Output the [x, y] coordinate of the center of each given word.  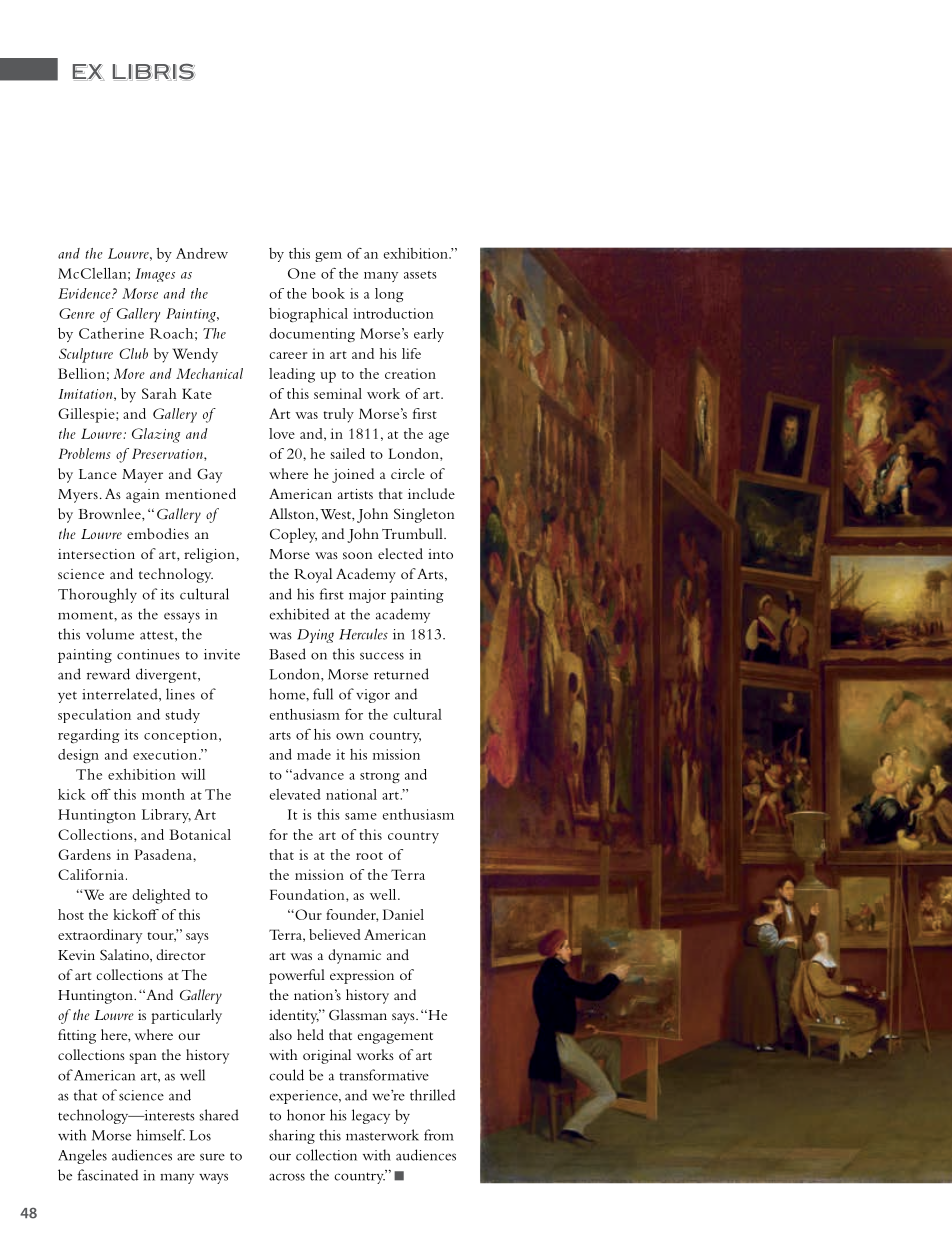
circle [408, 473]
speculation [94, 716]
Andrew [202, 253]
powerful [297, 976]
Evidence [85, 293]
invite [222, 654]
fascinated [108, 1175]
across [287, 1177]
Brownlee [110, 513]
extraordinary [100, 936]
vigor [373, 696]
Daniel [403, 914]
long [389, 295]
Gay [209, 476]
